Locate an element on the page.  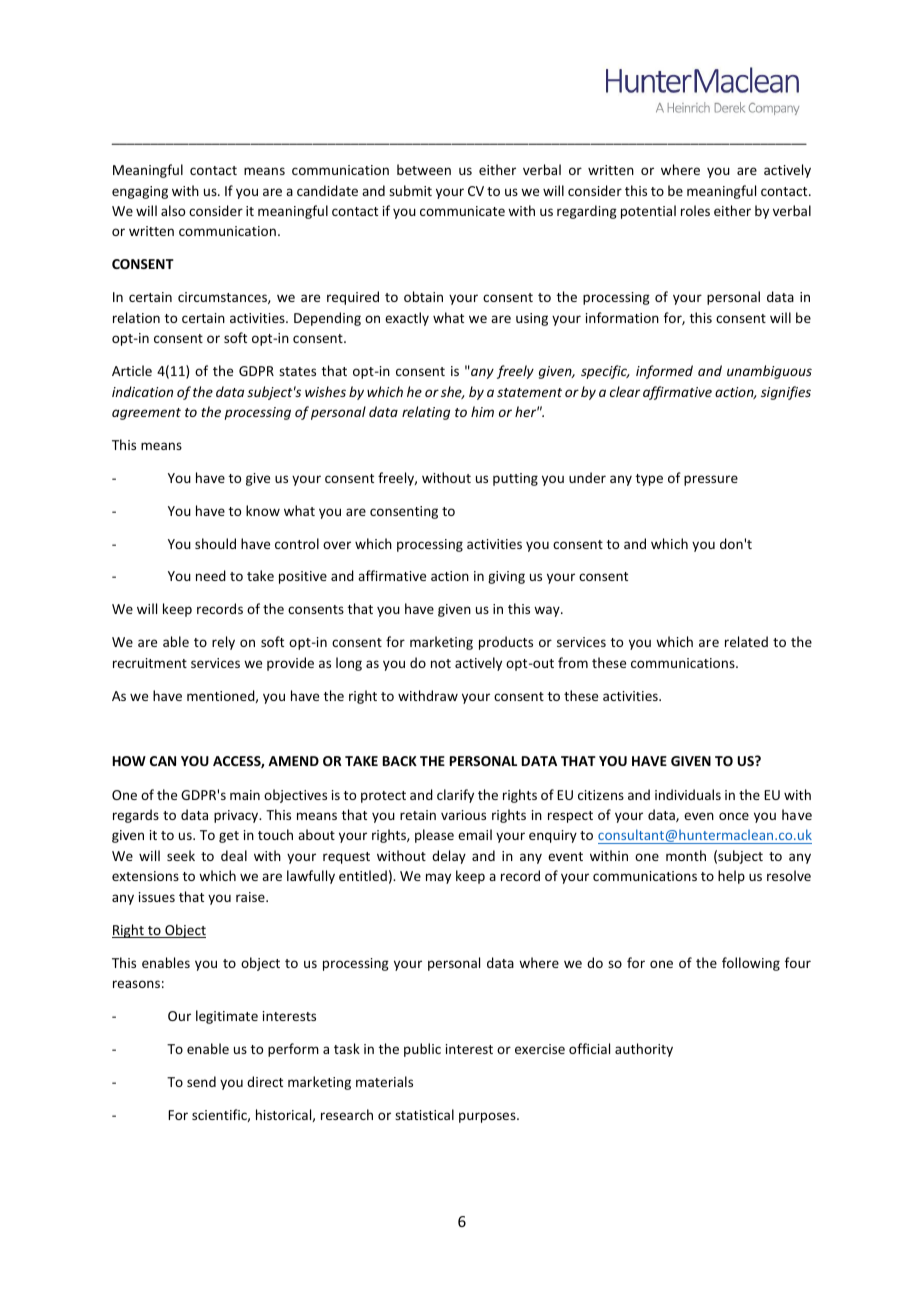
delay is located at coordinates (449, 857).
